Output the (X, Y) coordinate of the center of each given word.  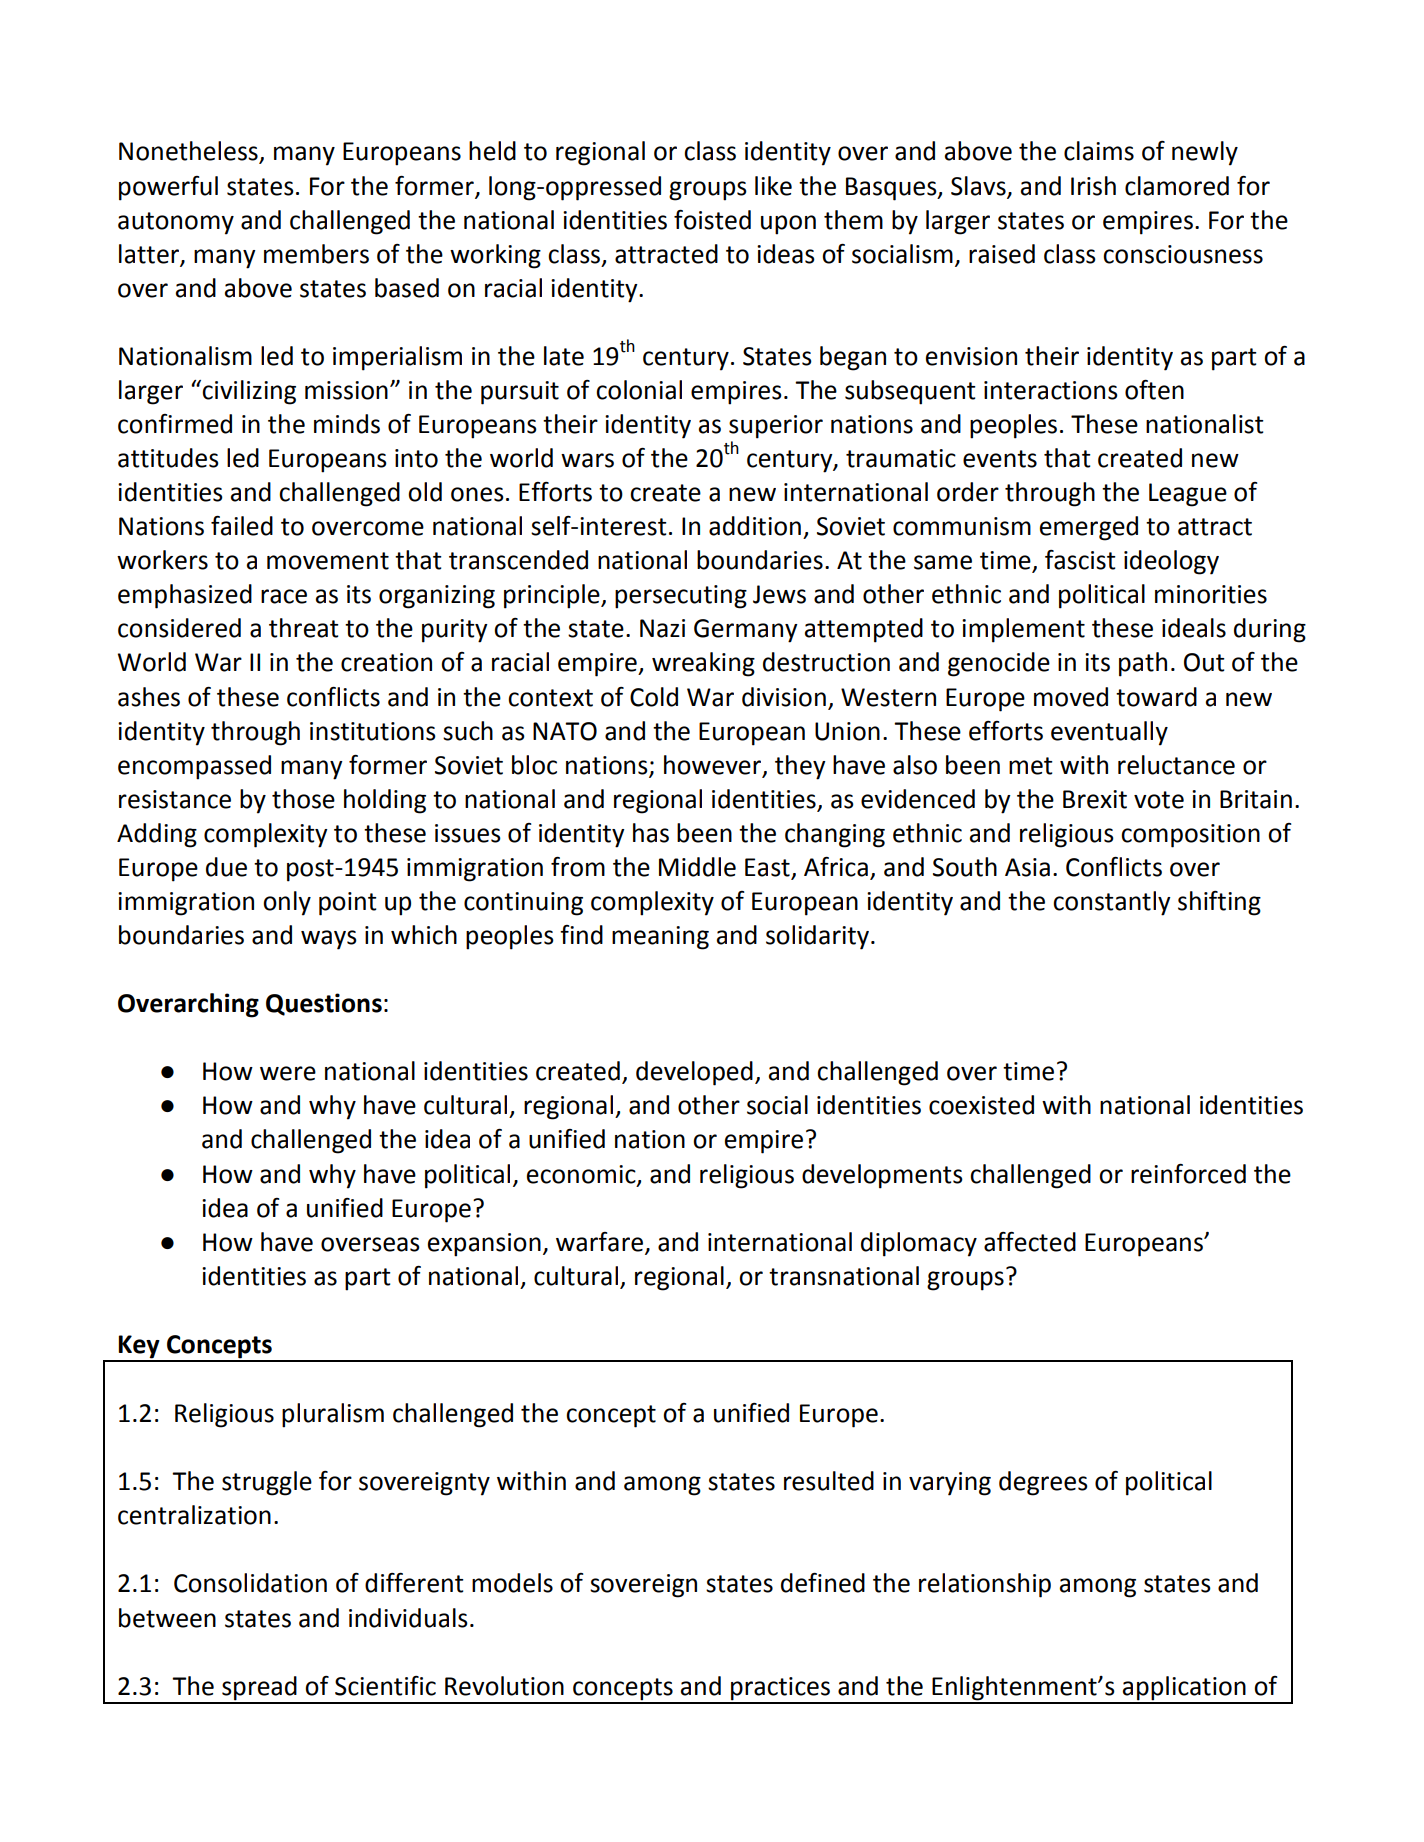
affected (1030, 1242)
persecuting (681, 597)
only (287, 903)
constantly (1112, 903)
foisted (712, 220)
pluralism (333, 1415)
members (316, 254)
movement (328, 561)
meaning (660, 938)
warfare (599, 1242)
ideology (1171, 562)
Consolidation (250, 1583)
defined (823, 1583)
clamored (1177, 186)
